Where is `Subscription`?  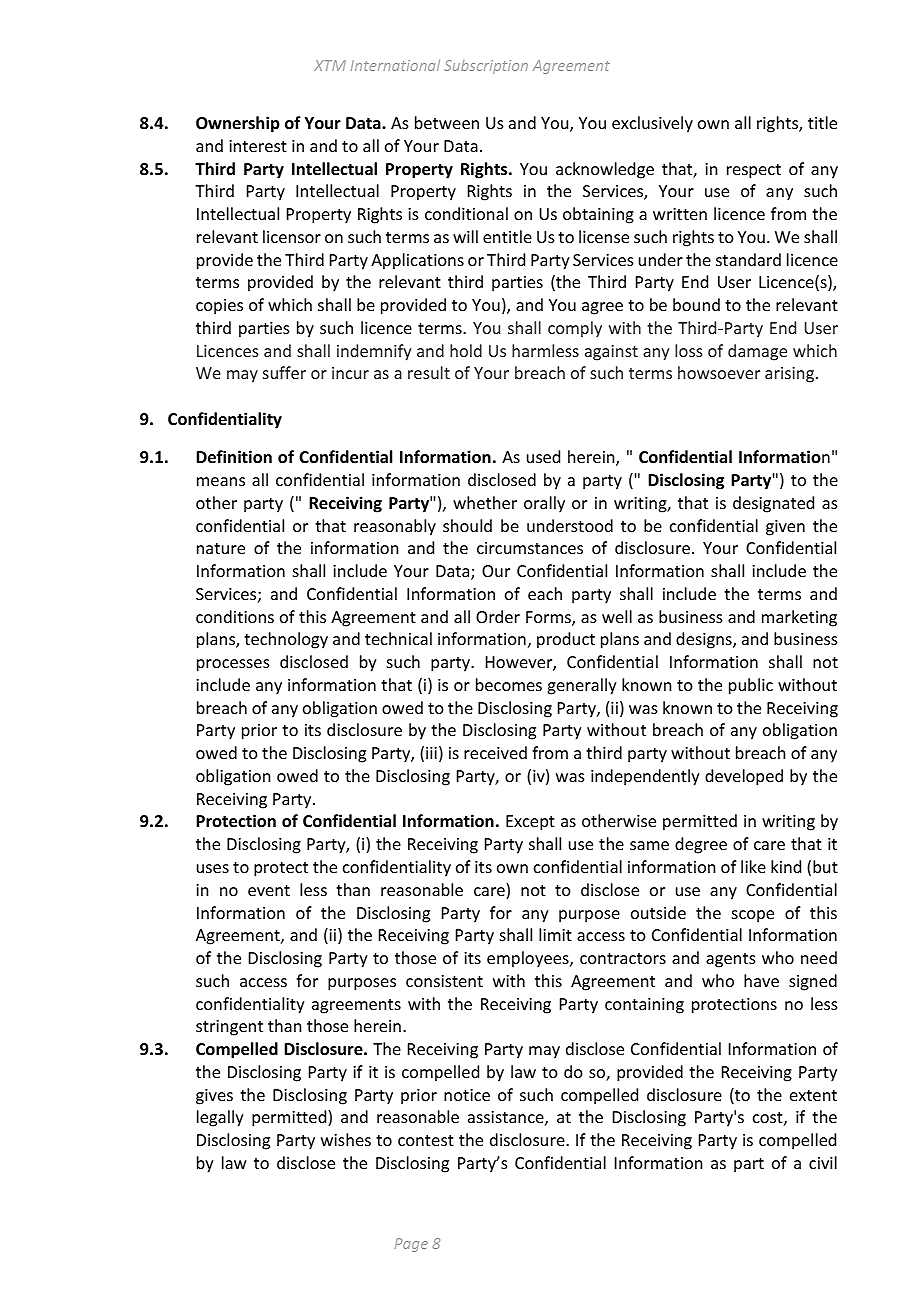 Subscription is located at coordinates (486, 67).
